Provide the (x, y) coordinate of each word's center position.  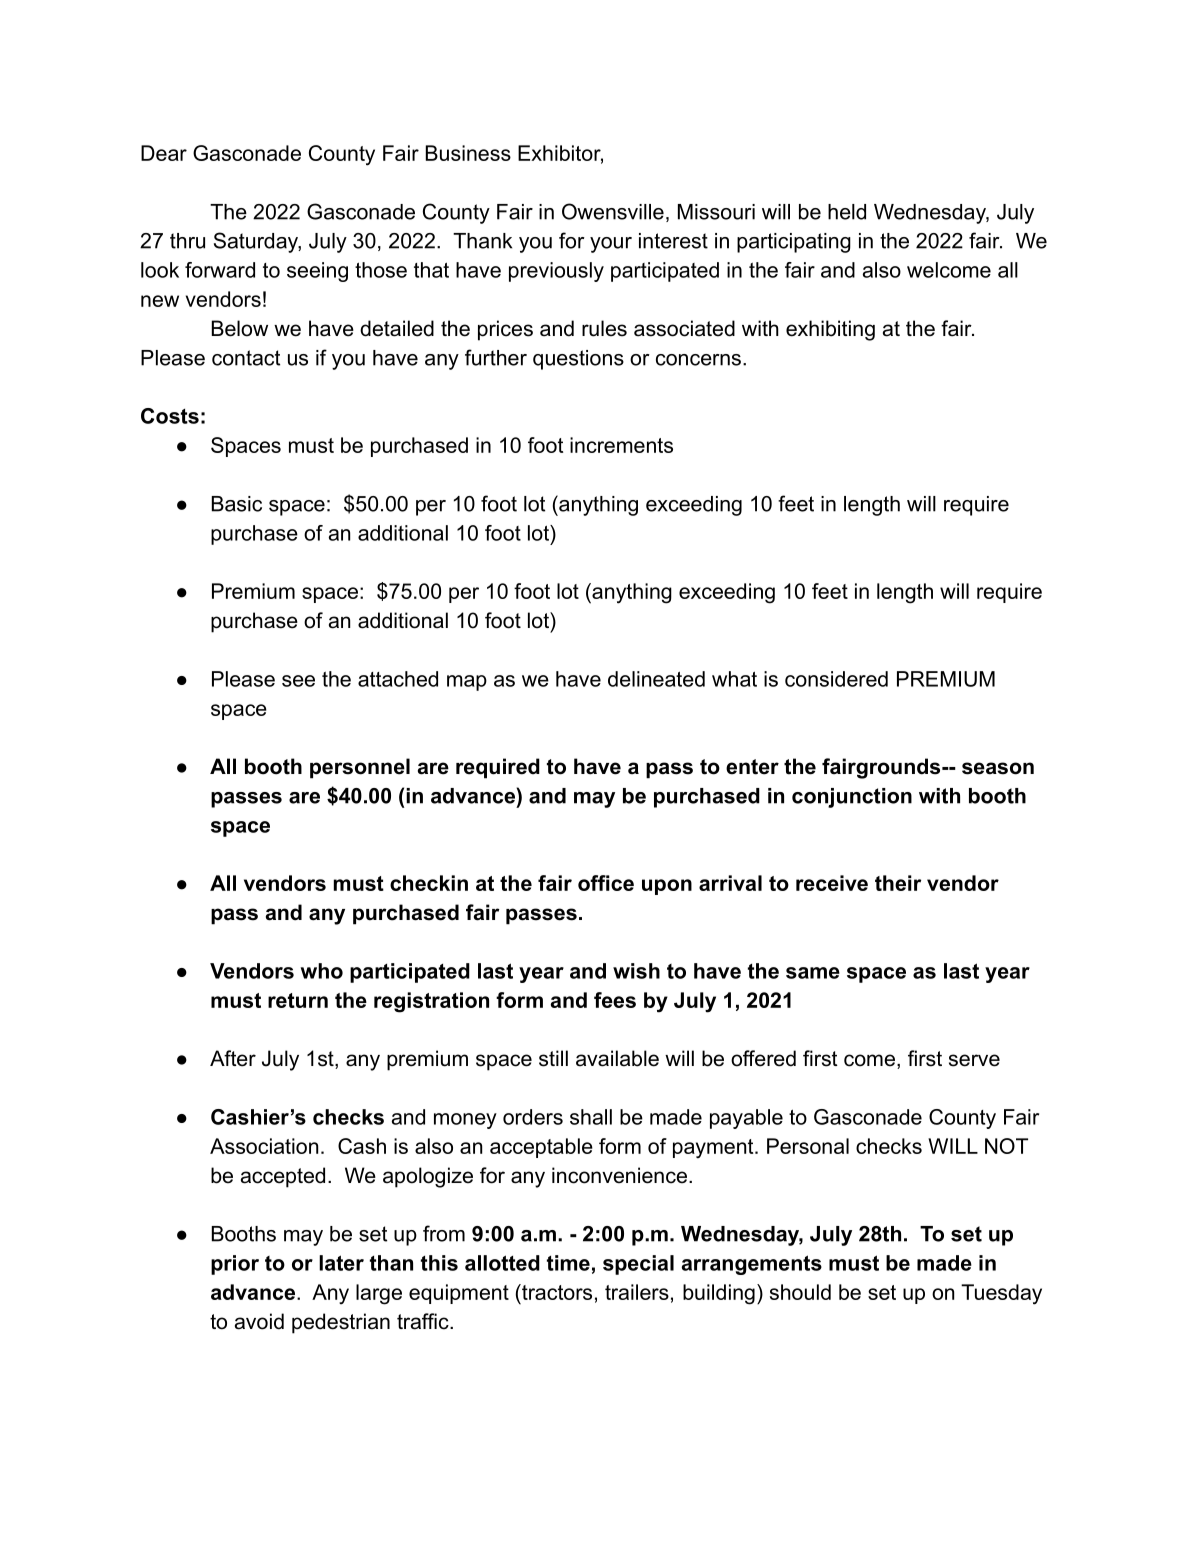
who (322, 971)
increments (621, 445)
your (611, 245)
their (898, 883)
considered (836, 679)
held (847, 212)
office (606, 883)
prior (235, 1265)
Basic (237, 504)
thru (187, 241)
